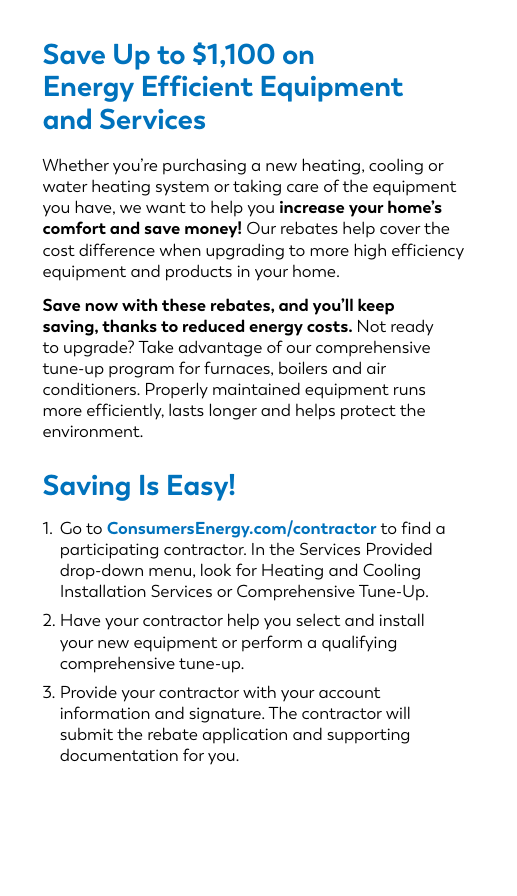 The height and width of the screenshot is (896, 517). Describe the element at coordinates (75, 164) in the screenshot. I see `Whether` at that location.
